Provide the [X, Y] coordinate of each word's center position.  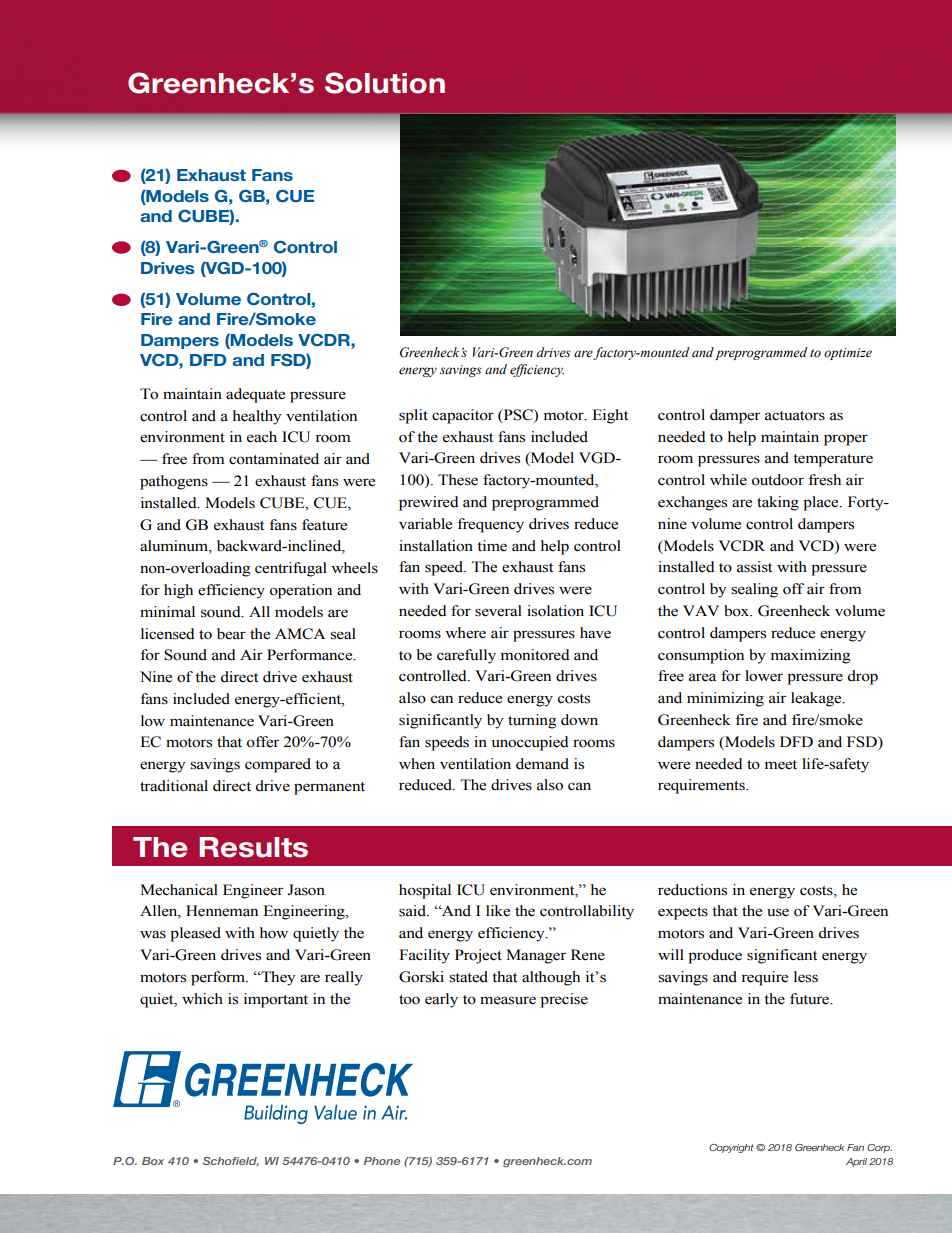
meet [781, 765]
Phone [382, 1161]
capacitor [463, 416]
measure [508, 1000]
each [262, 437]
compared [278, 765]
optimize [848, 354]
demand [542, 764]
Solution [385, 83]
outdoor [778, 480]
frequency [490, 525]
